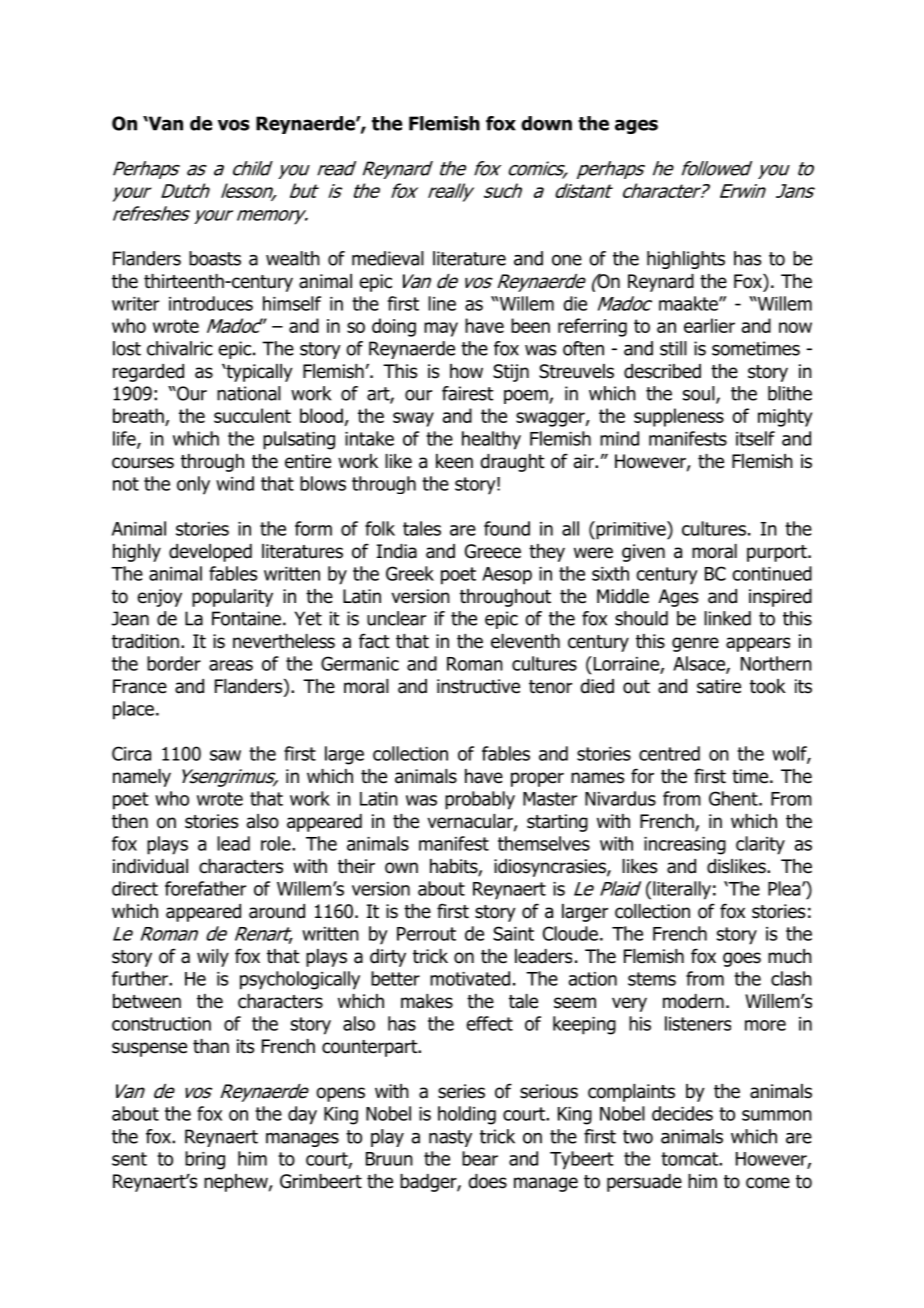  What do you see at coordinates (685, 846) in the screenshot?
I see `increasing` at bounding box center [685, 846].
